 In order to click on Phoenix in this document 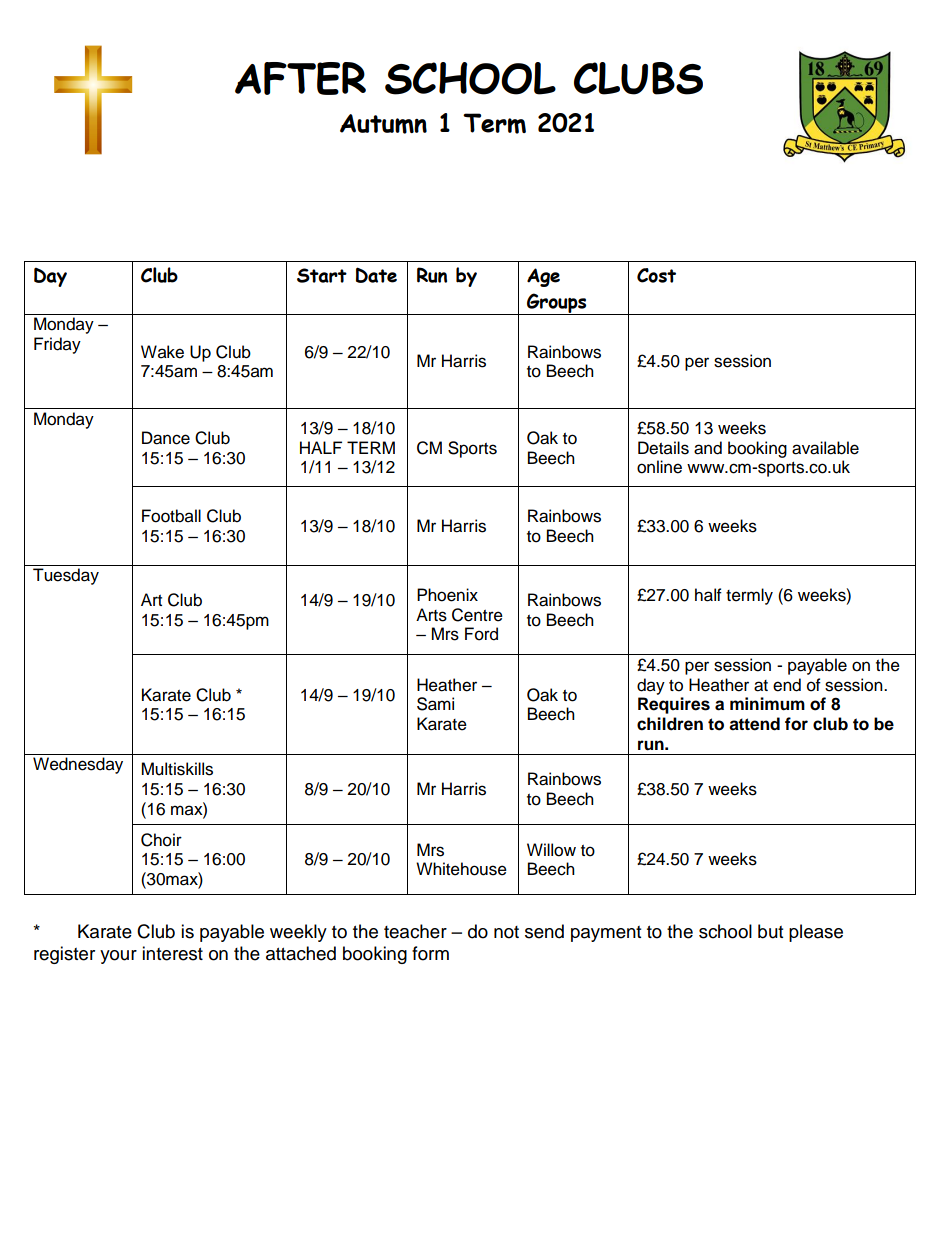, I will do `click(447, 595)`.
